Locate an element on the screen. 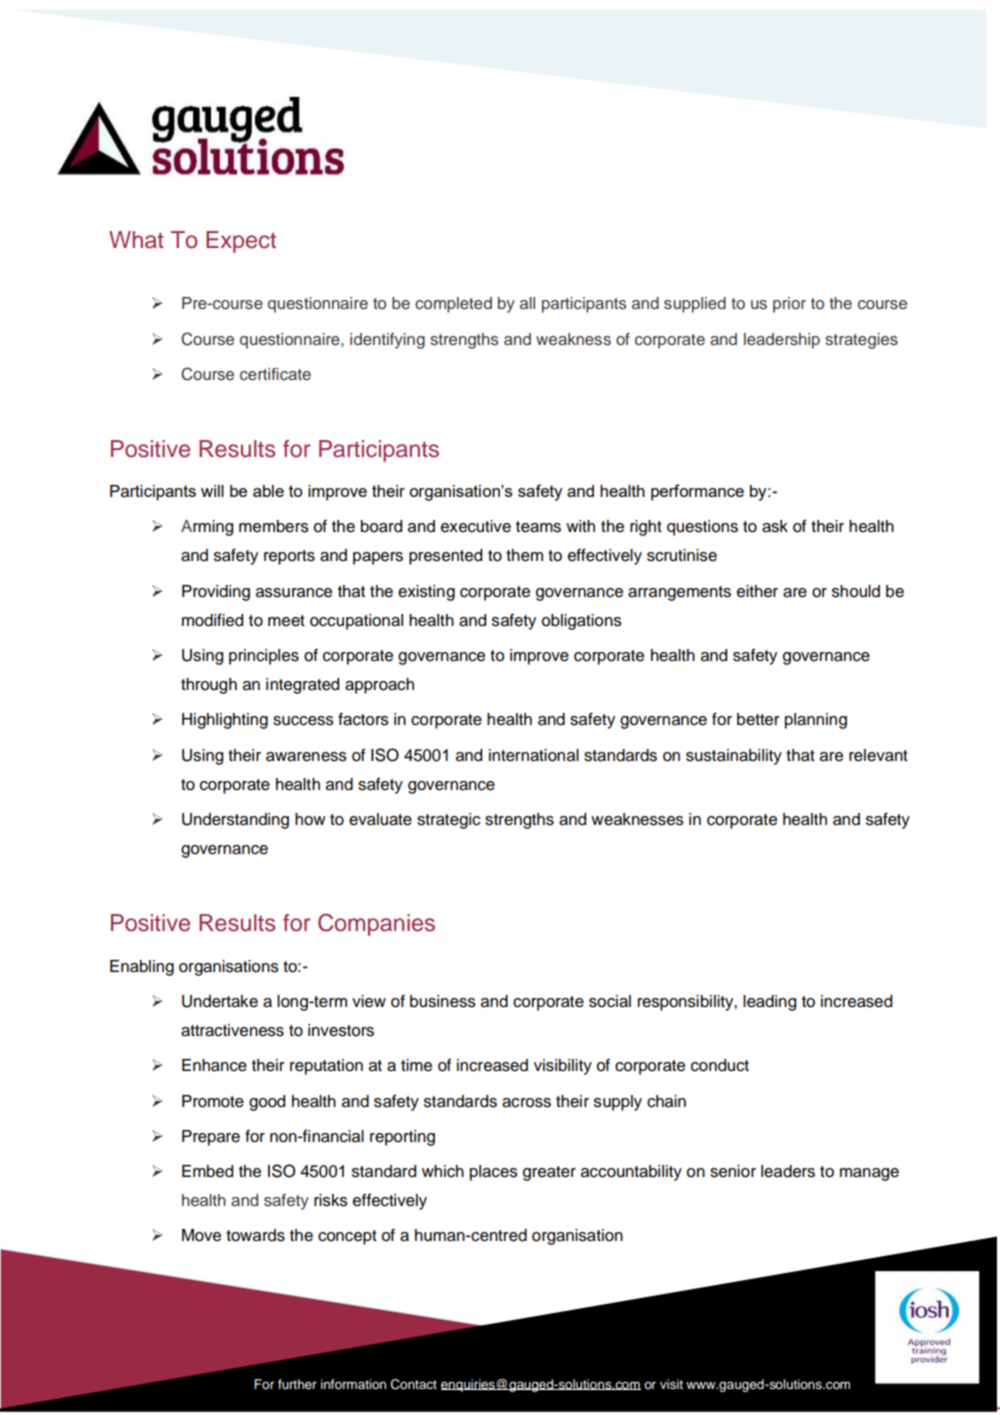  them is located at coordinates (524, 555).
